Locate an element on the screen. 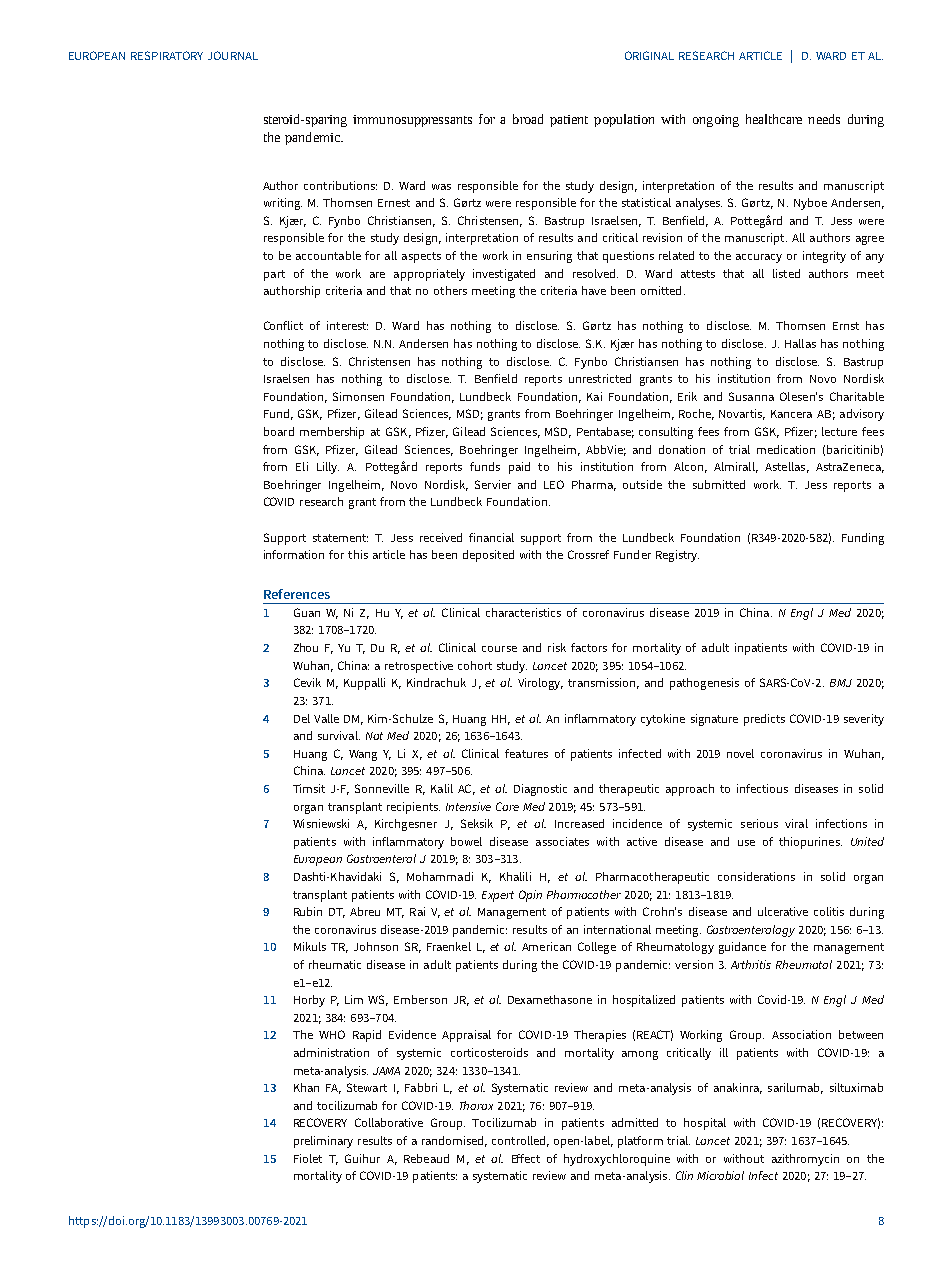 Image resolution: width=952 pixels, height=1270 pixels. needs is located at coordinates (824, 119).
